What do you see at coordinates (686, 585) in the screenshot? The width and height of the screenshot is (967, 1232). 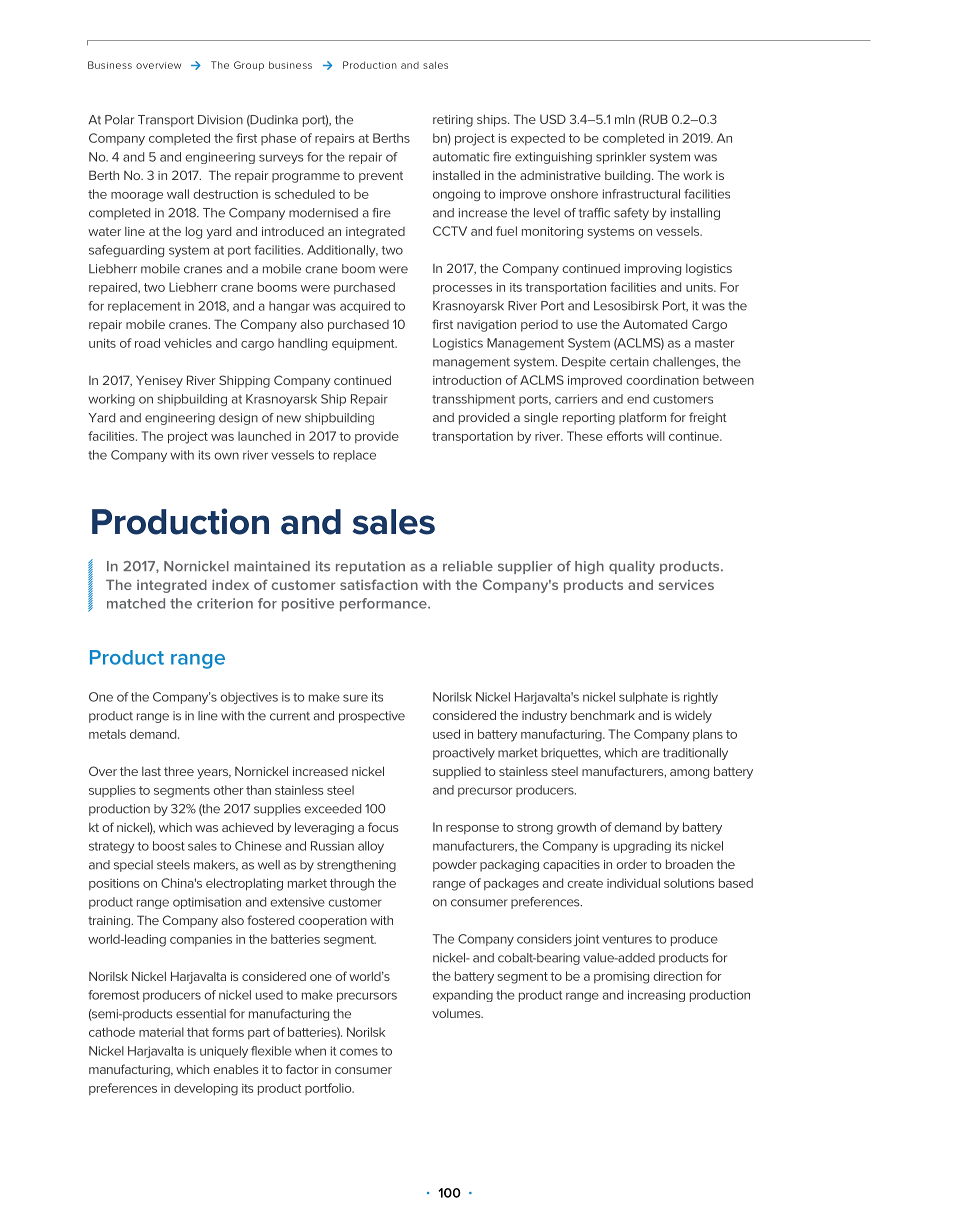 I see `services` at bounding box center [686, 585].
